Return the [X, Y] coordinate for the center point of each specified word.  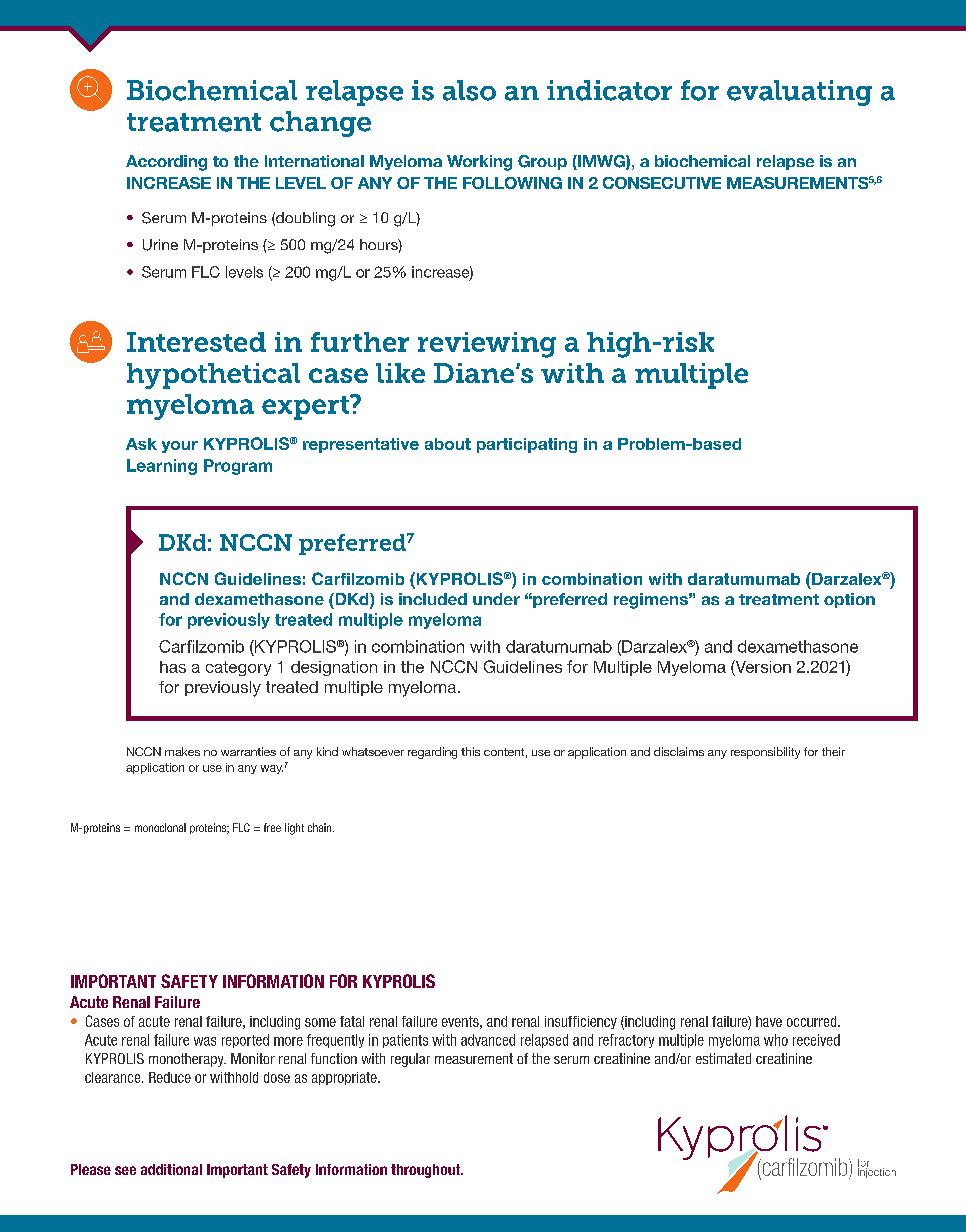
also [469, 90]
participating [527, 445]
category [238, 668]
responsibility [765, 753]
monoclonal [160, 827]
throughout [427, 1171]
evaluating [799, 93]
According [166, 163]
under [496, 599]
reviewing [487, 345]
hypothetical [213, 376]
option [849, 600]
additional [171, 1169]
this [470, 751]
